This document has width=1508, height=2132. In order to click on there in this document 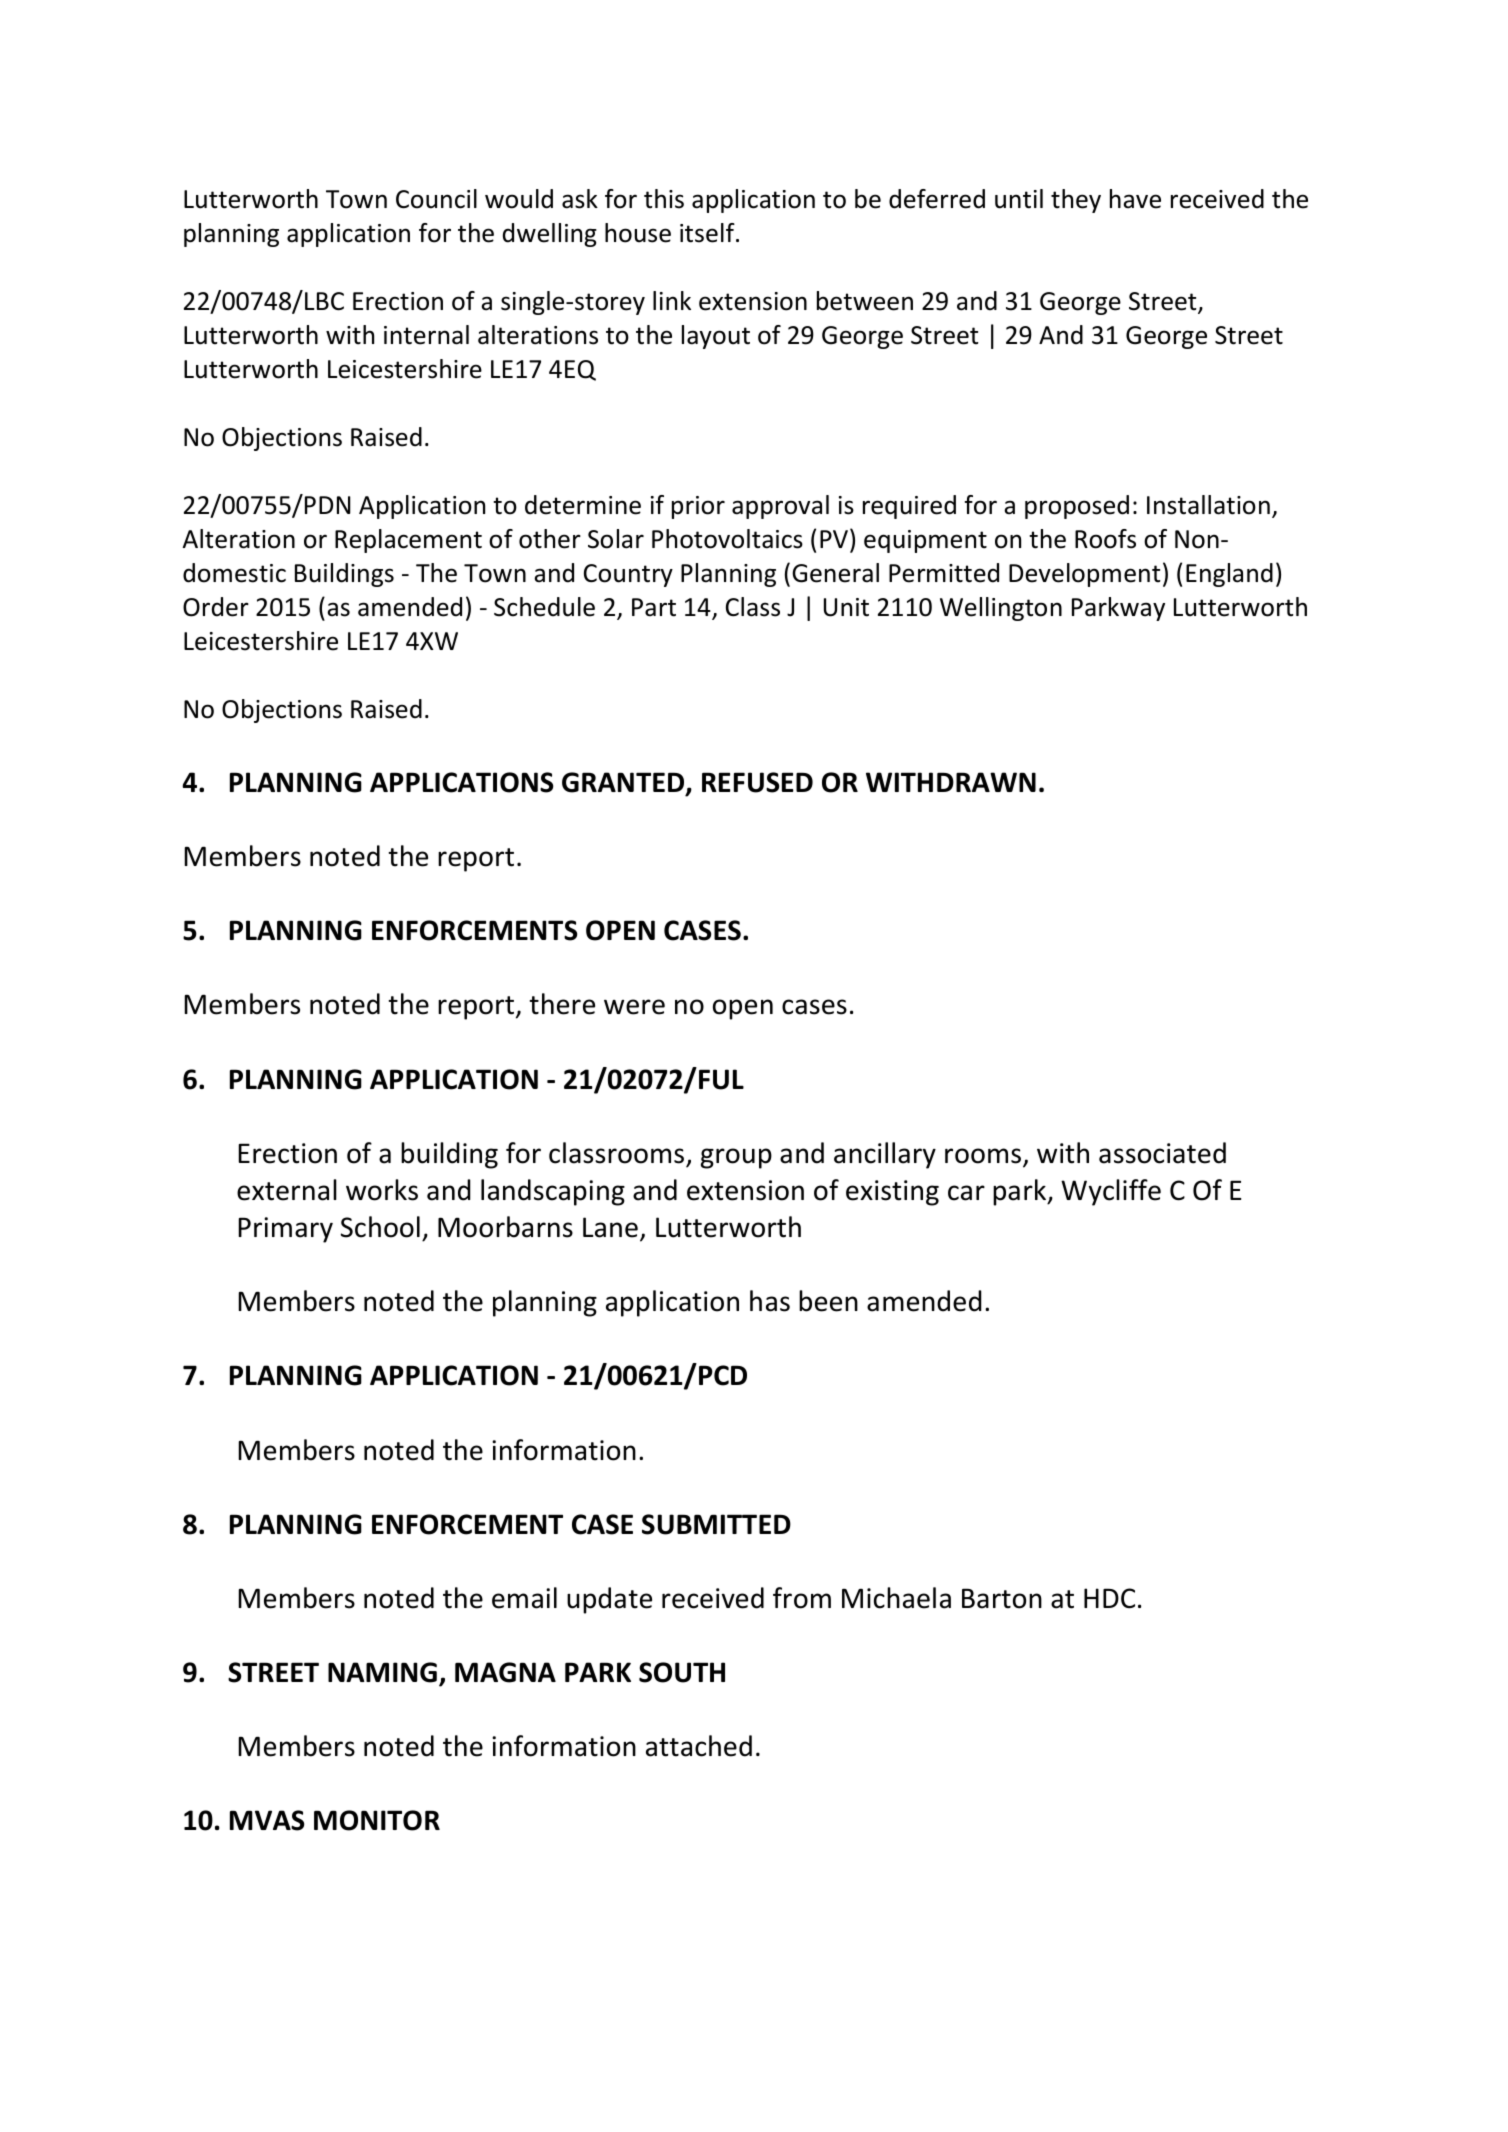, I will do `click(562, 1004)`.
